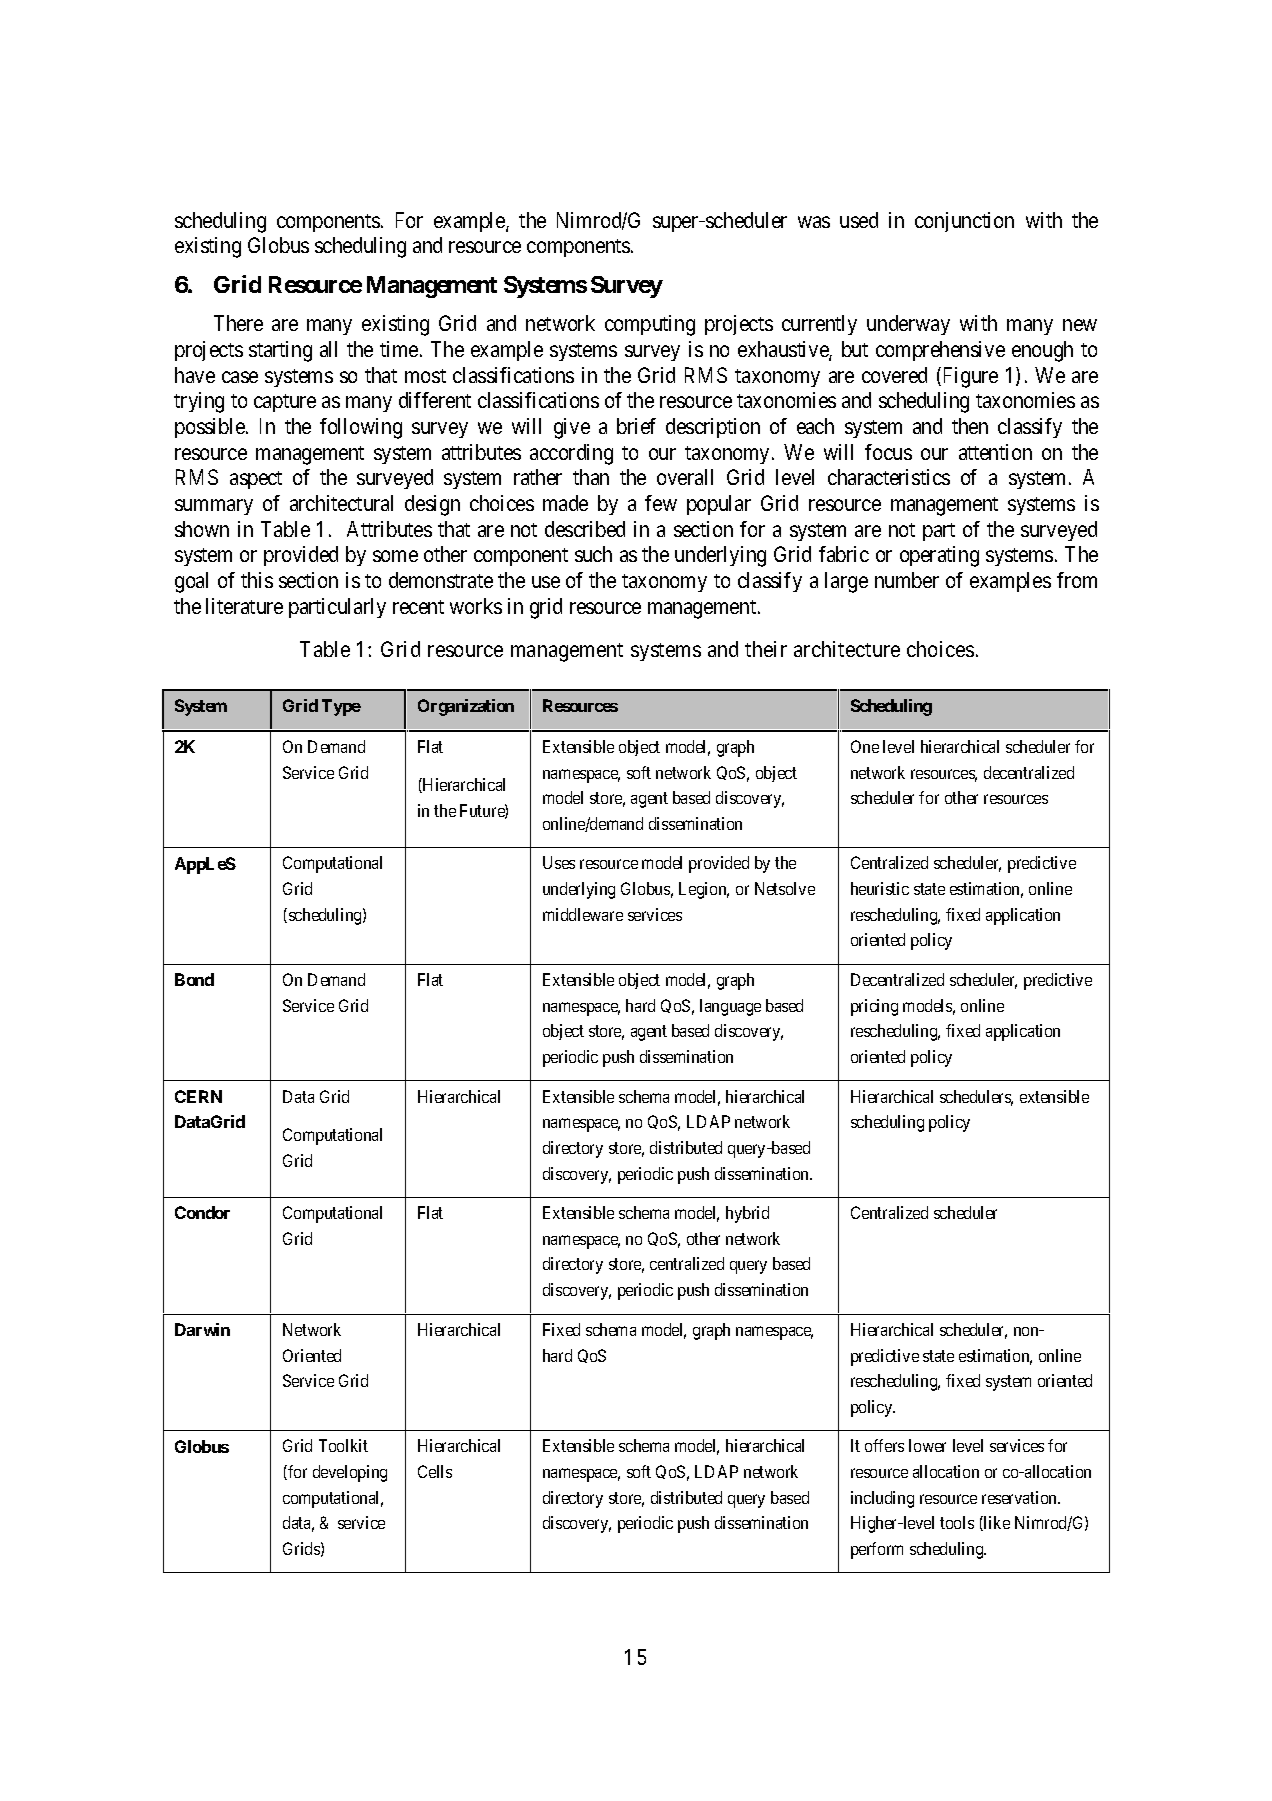 The image size is (1272, 1801). I want to click on Cells, so click(435, 1471).
